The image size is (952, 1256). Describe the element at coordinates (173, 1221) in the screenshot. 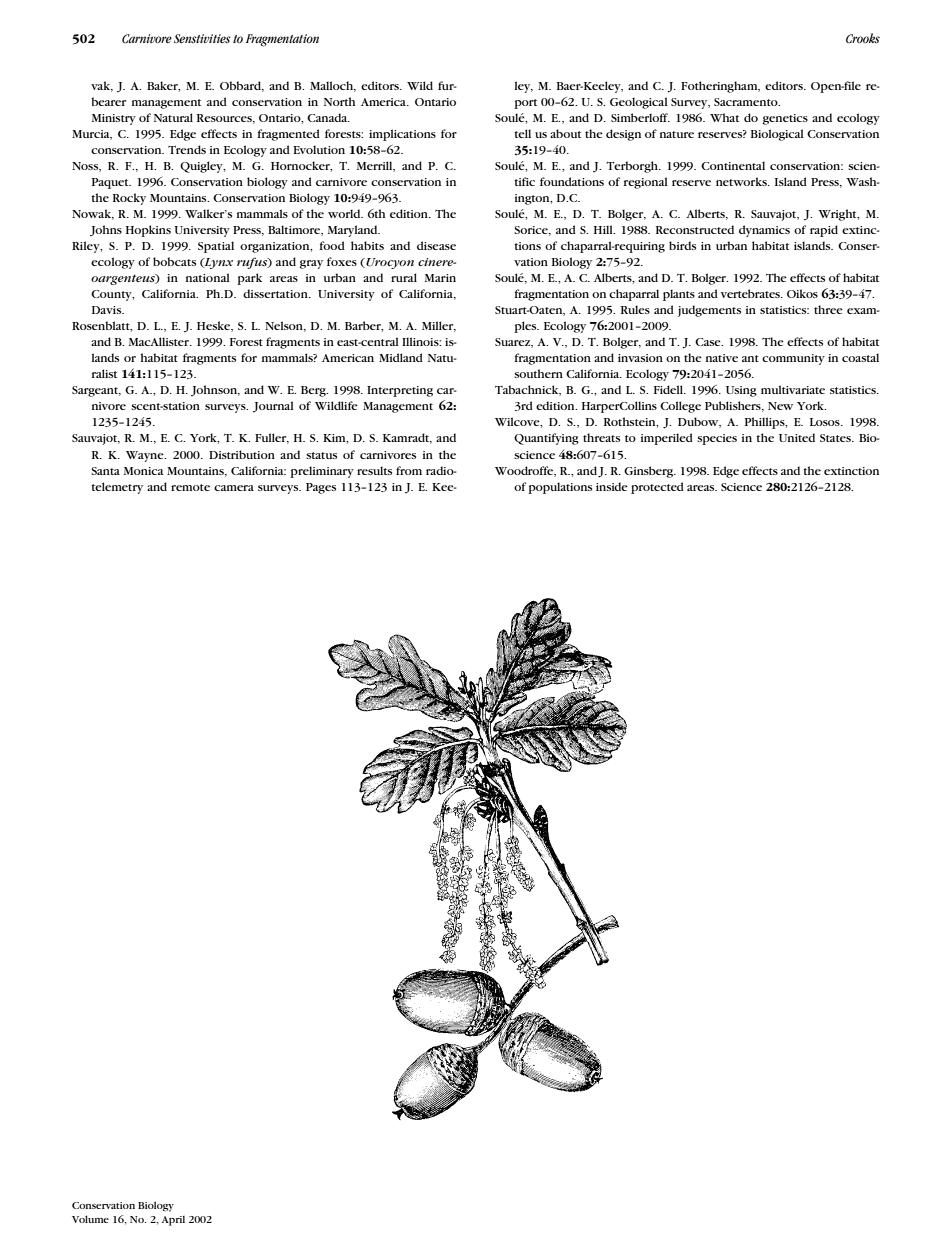

I see `April` at that location.
